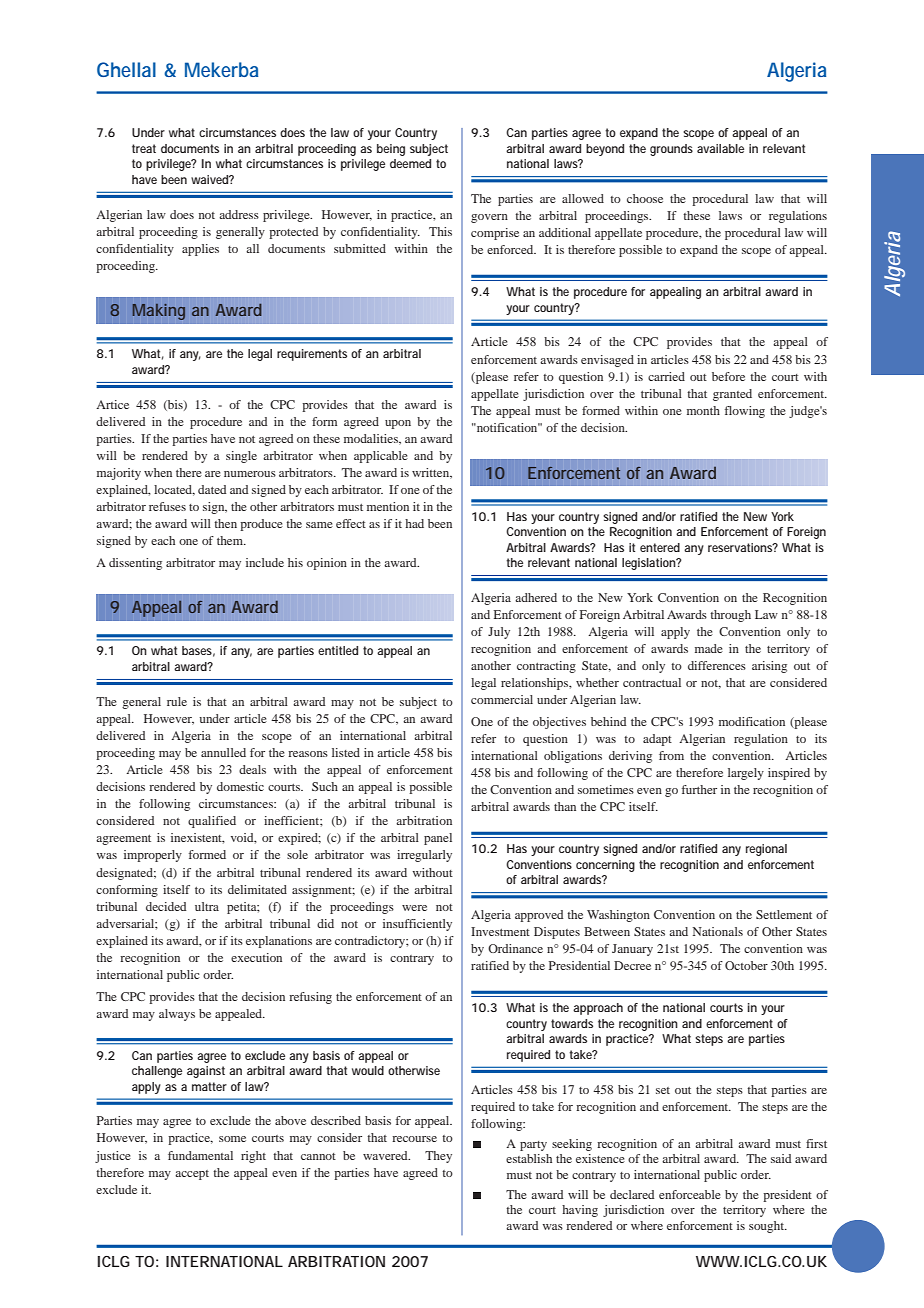  I want to click on They, so click(438, 1157).
